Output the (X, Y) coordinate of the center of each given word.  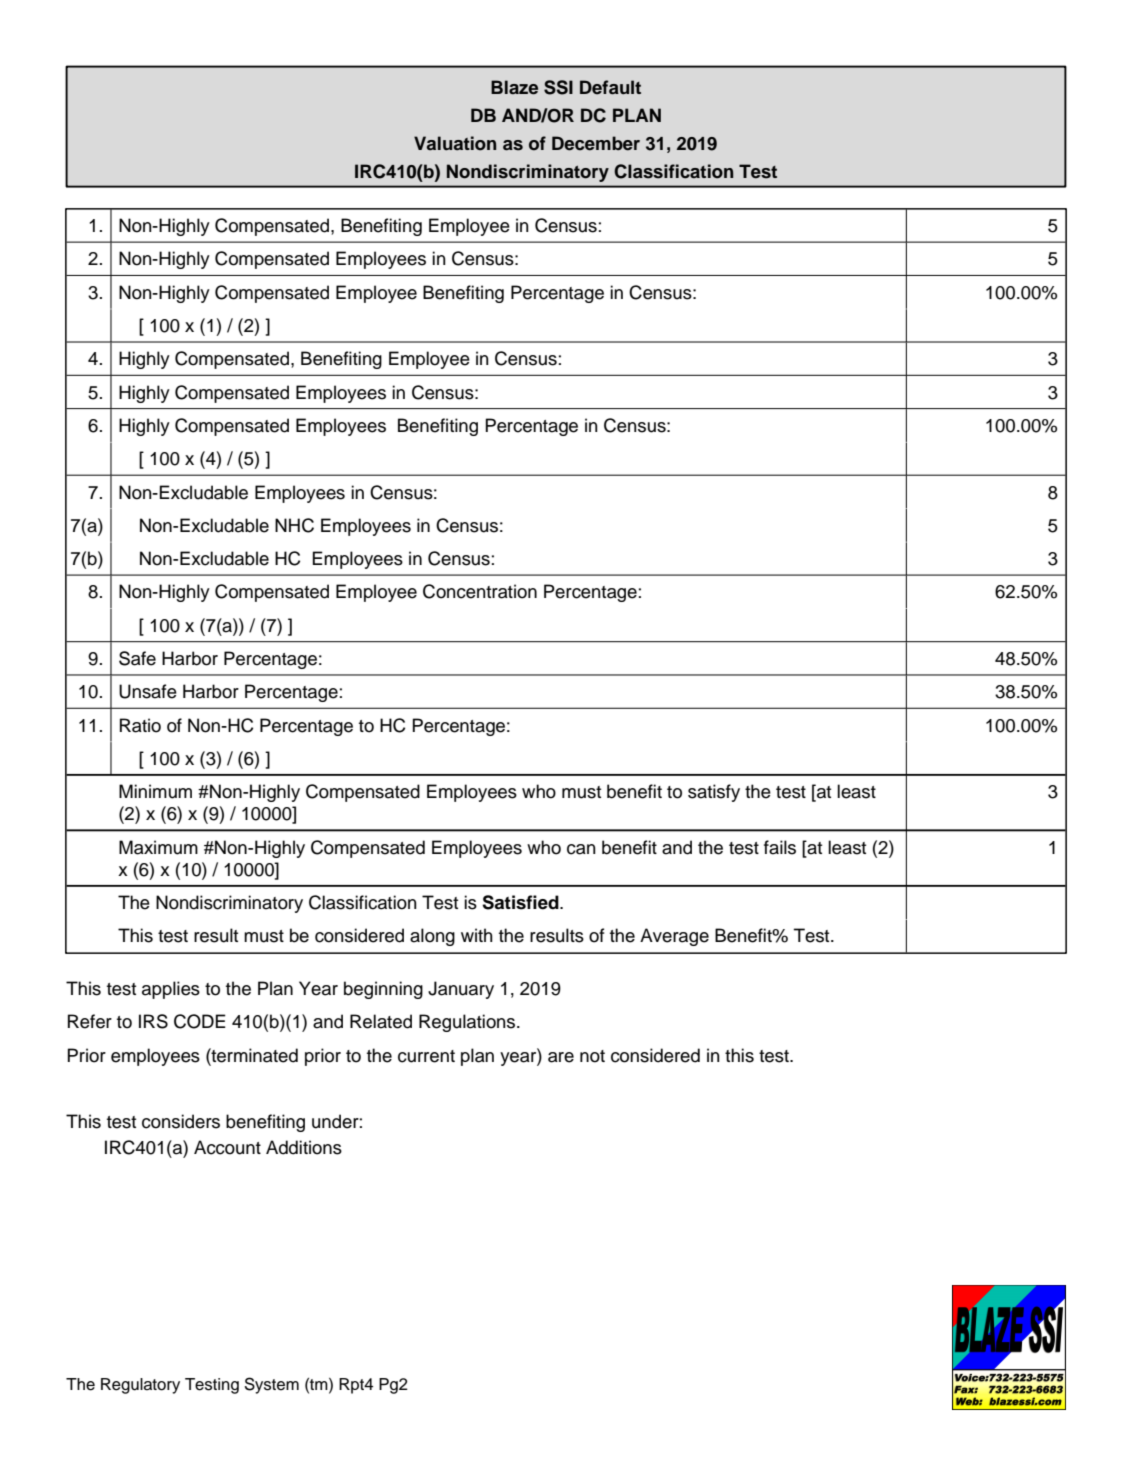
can (581, 849)
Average (674, 937)
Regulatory (140, 1386)
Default (610, 87)
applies (171, 990)
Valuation (455, 143)
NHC (294, 525)
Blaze (514, 87)
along (432, 937)
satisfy (714, 793)
